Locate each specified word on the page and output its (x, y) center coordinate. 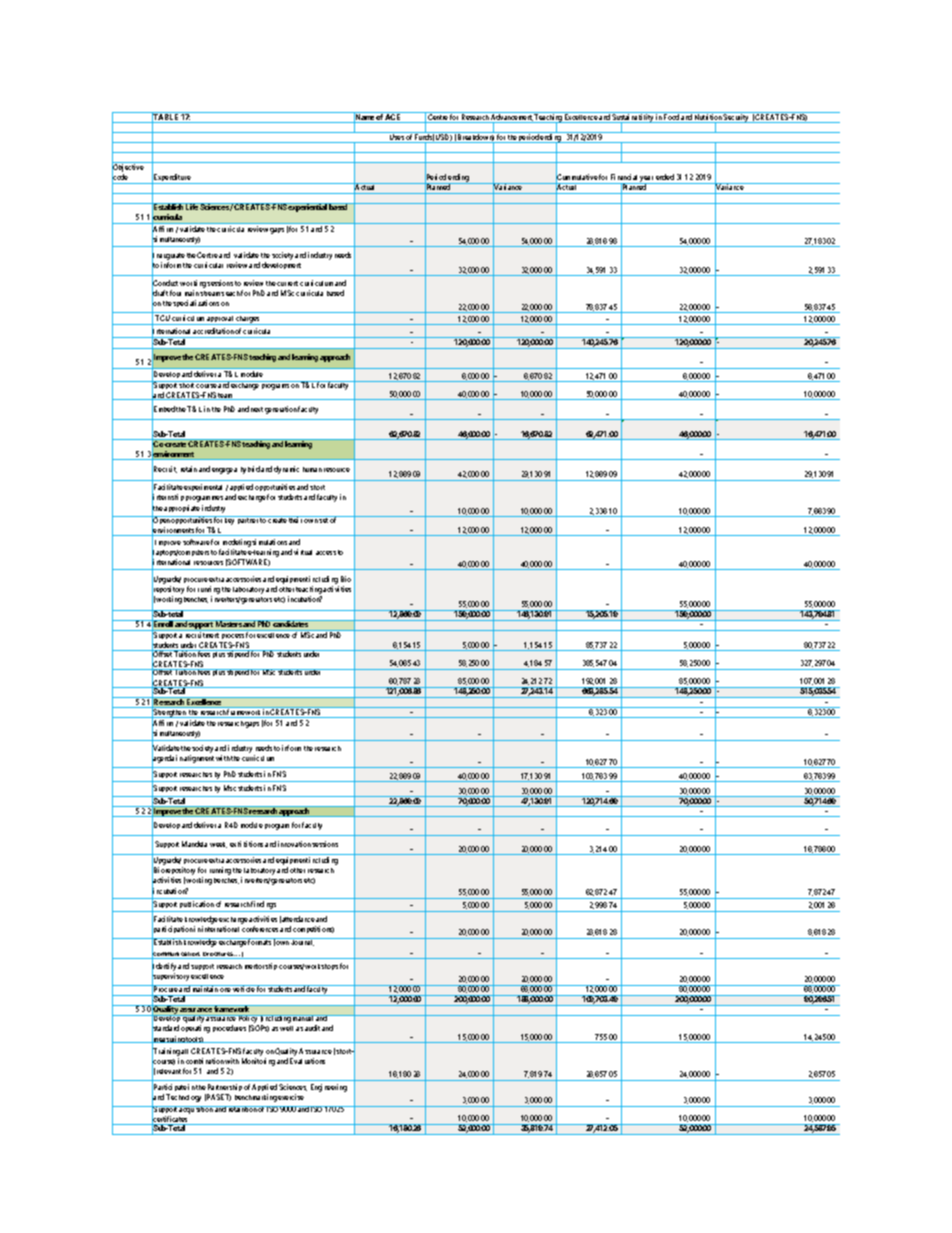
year (647, 180)
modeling (238, 544)
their (296, 519)
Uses (397, 138)
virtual (303, 552)
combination (205, 1061)
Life (192, 206)
